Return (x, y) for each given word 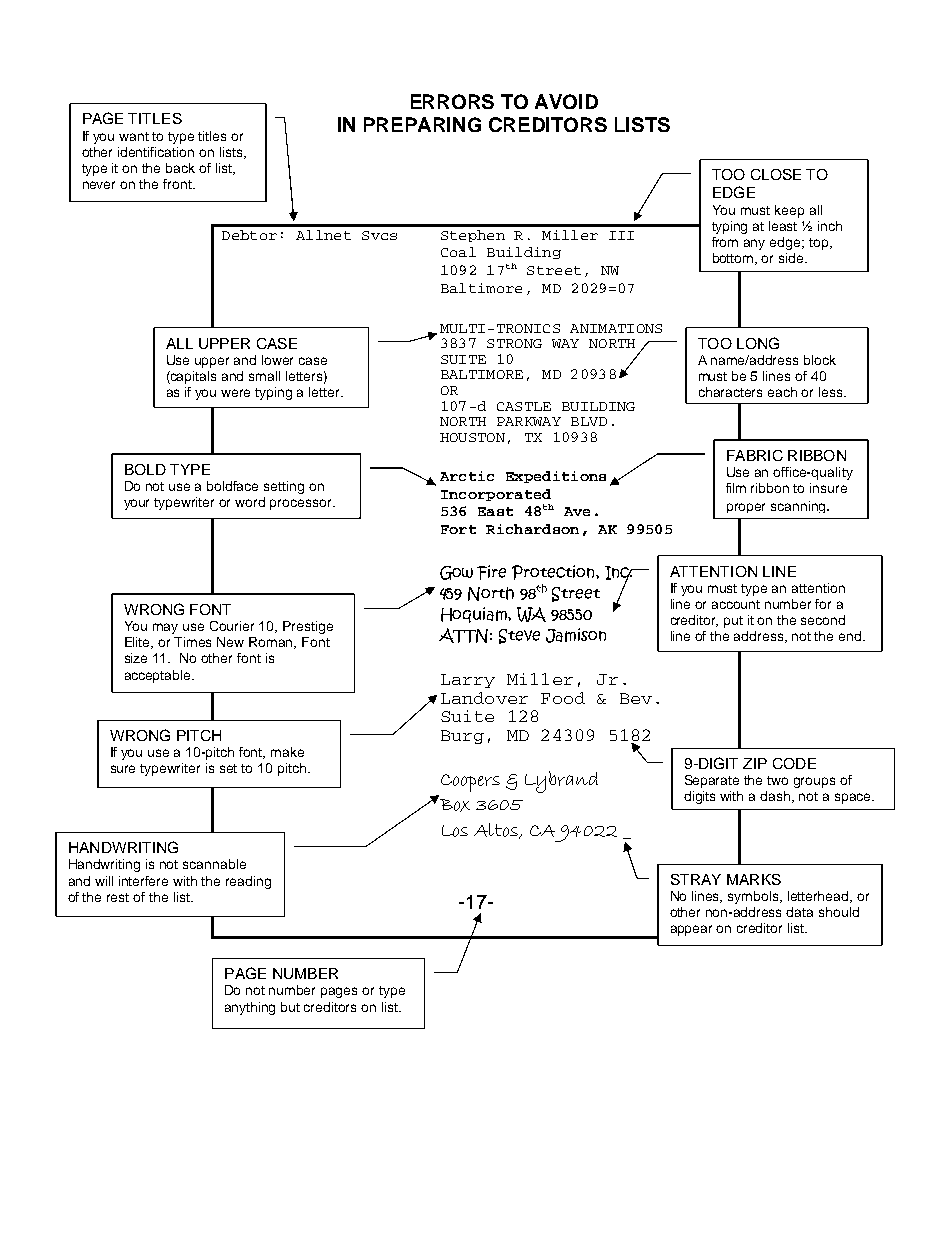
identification (156, 152)
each (782, 392)
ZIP (755, 763)
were (235, 393)
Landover (484, 698)
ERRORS (452, 101)
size (136, 658)
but (290, 1007)
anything (250, 1008)
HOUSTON (472, 437)
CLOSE (776, 174)
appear (691, 930)
